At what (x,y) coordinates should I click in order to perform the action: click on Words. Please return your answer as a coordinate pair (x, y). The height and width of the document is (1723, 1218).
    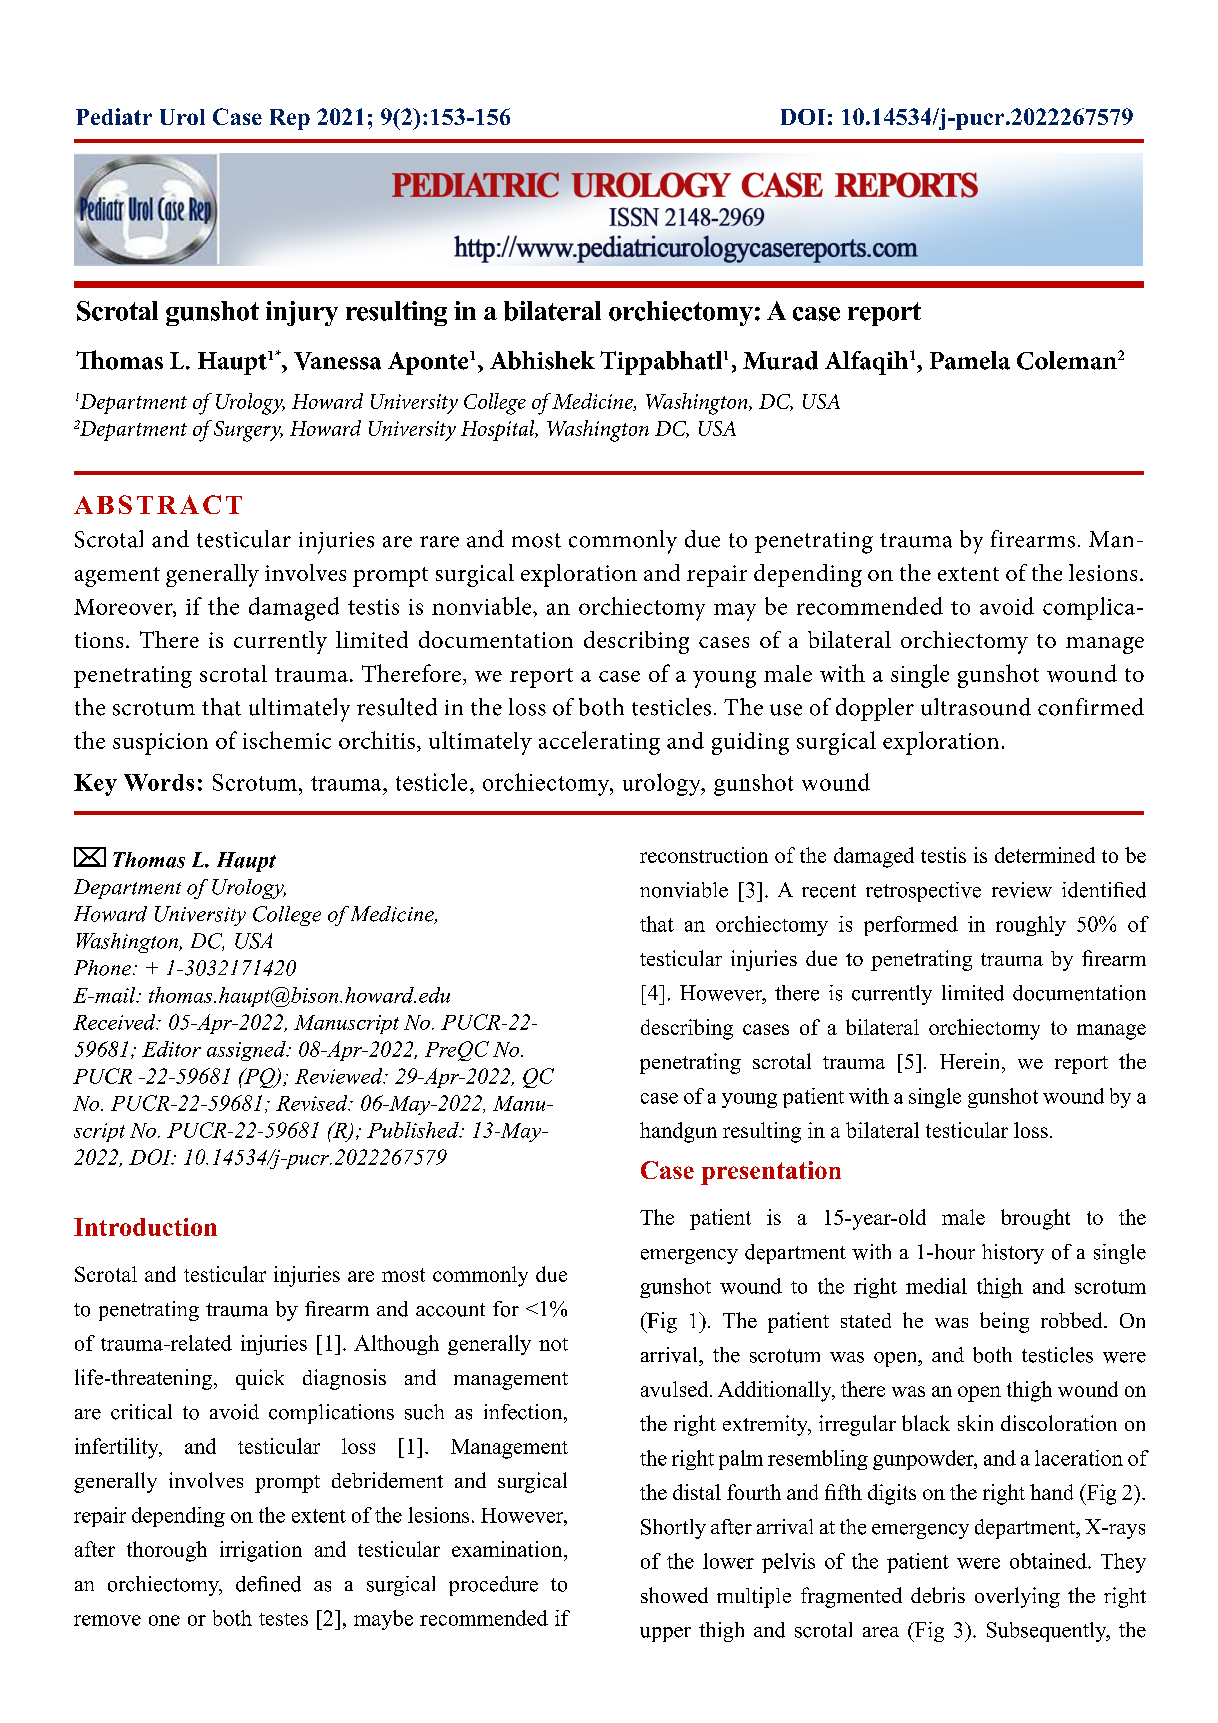
    Looking at the image, I should click on (159, 782).
